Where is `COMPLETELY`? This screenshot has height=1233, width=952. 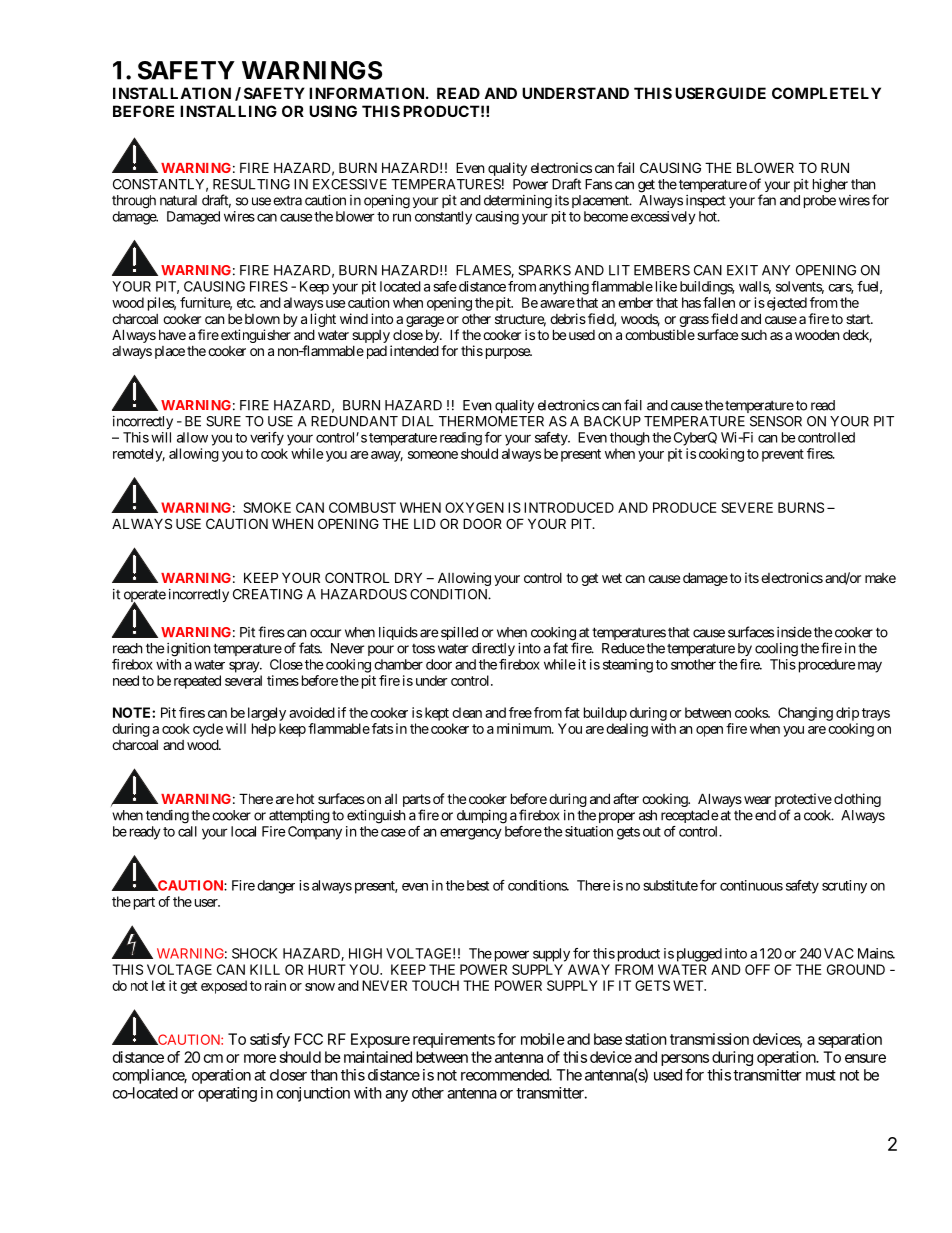 COMPLETELY is located at coordinates (826, 93).
